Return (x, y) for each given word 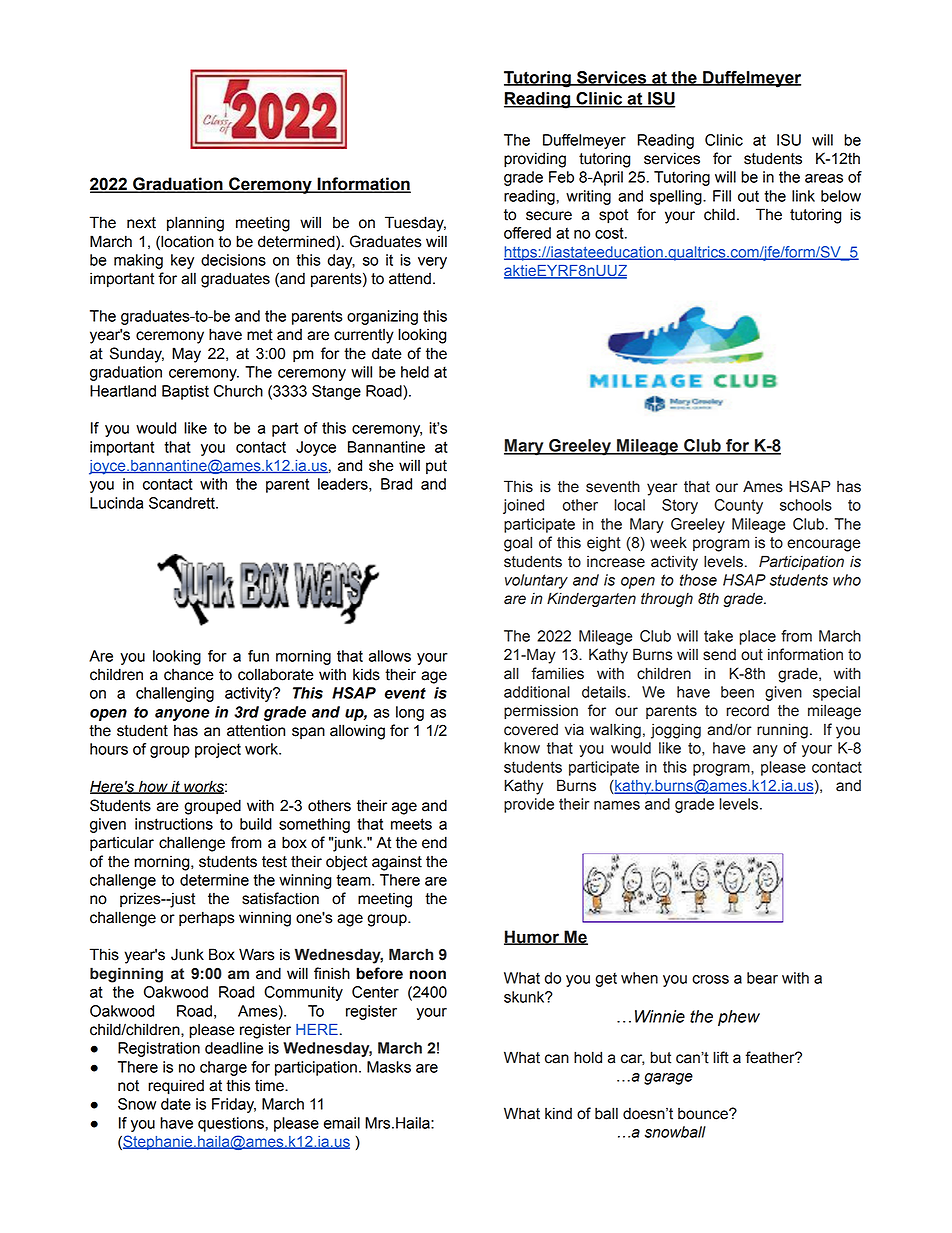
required (176, 1087)
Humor (533, 937)
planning (195, 224)
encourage (823, 545)
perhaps (207, 919)
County (738, 506)
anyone (182, 715)
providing (535, 160)
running (782, 731)
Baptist (185, 392)
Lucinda (116, 503)
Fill (722, 196)
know (522, 748)
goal (518, 544)
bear (762, 978)
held (415, 372)
